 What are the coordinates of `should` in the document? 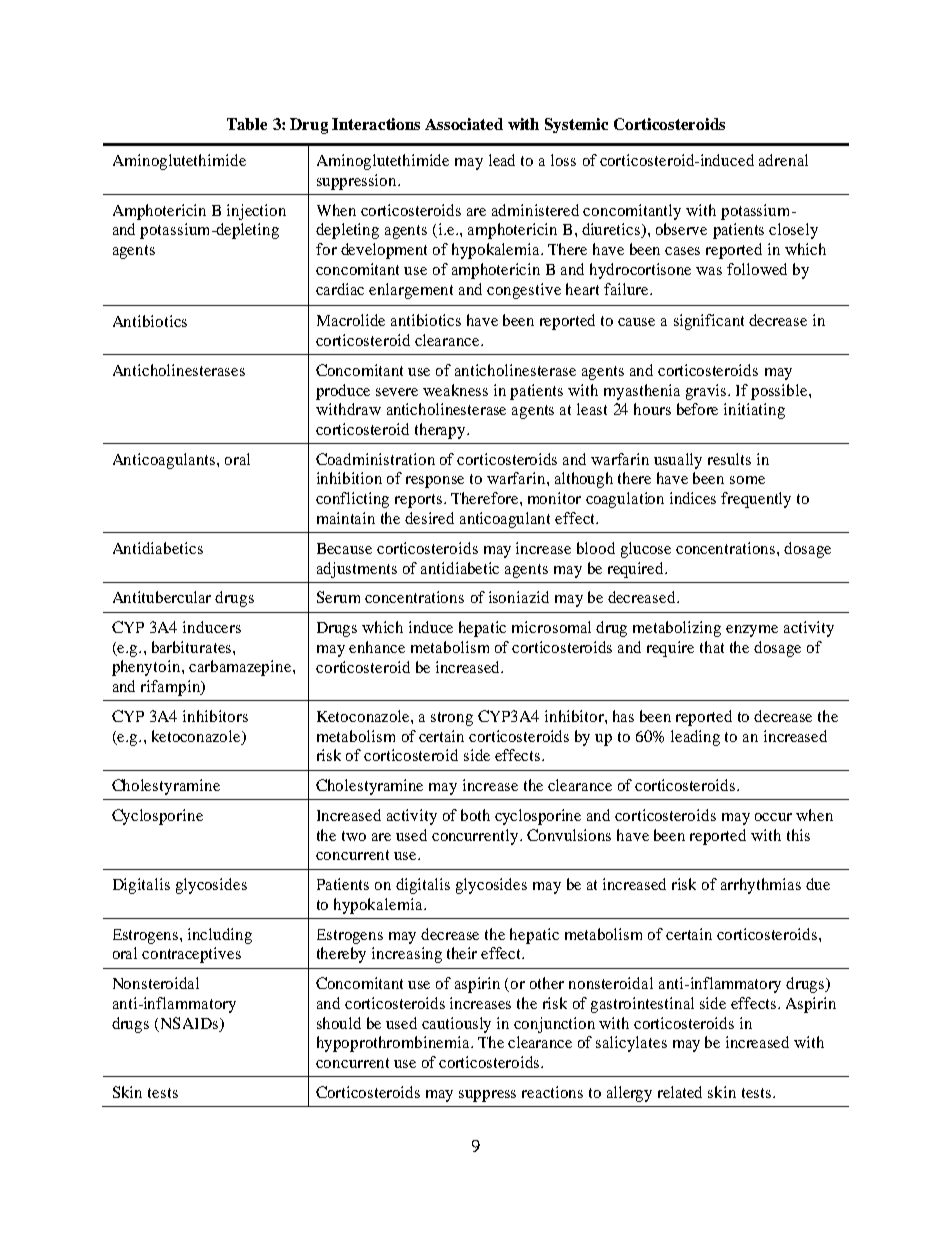 It's located at (339, 1023).
